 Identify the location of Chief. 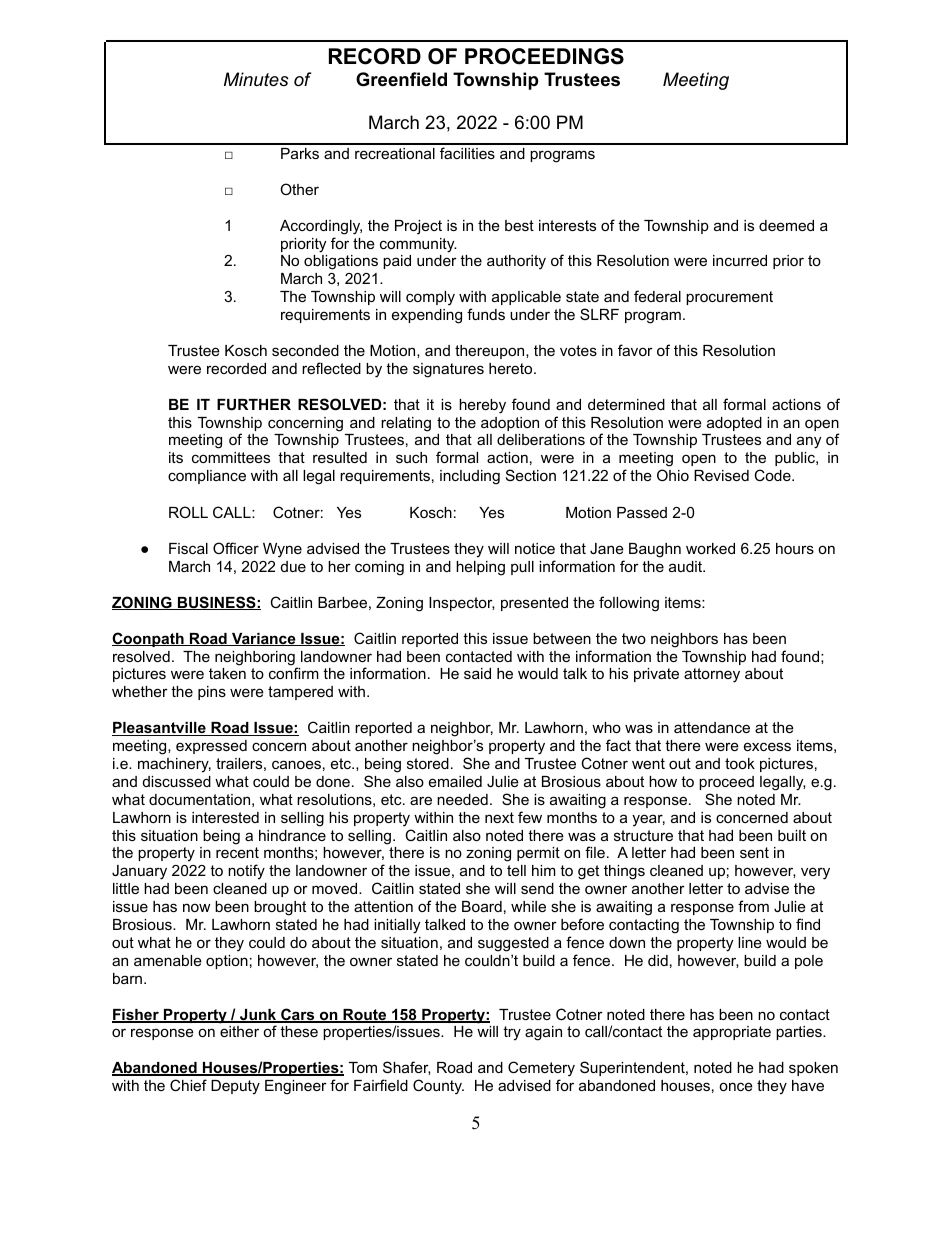
(188, 1085).
